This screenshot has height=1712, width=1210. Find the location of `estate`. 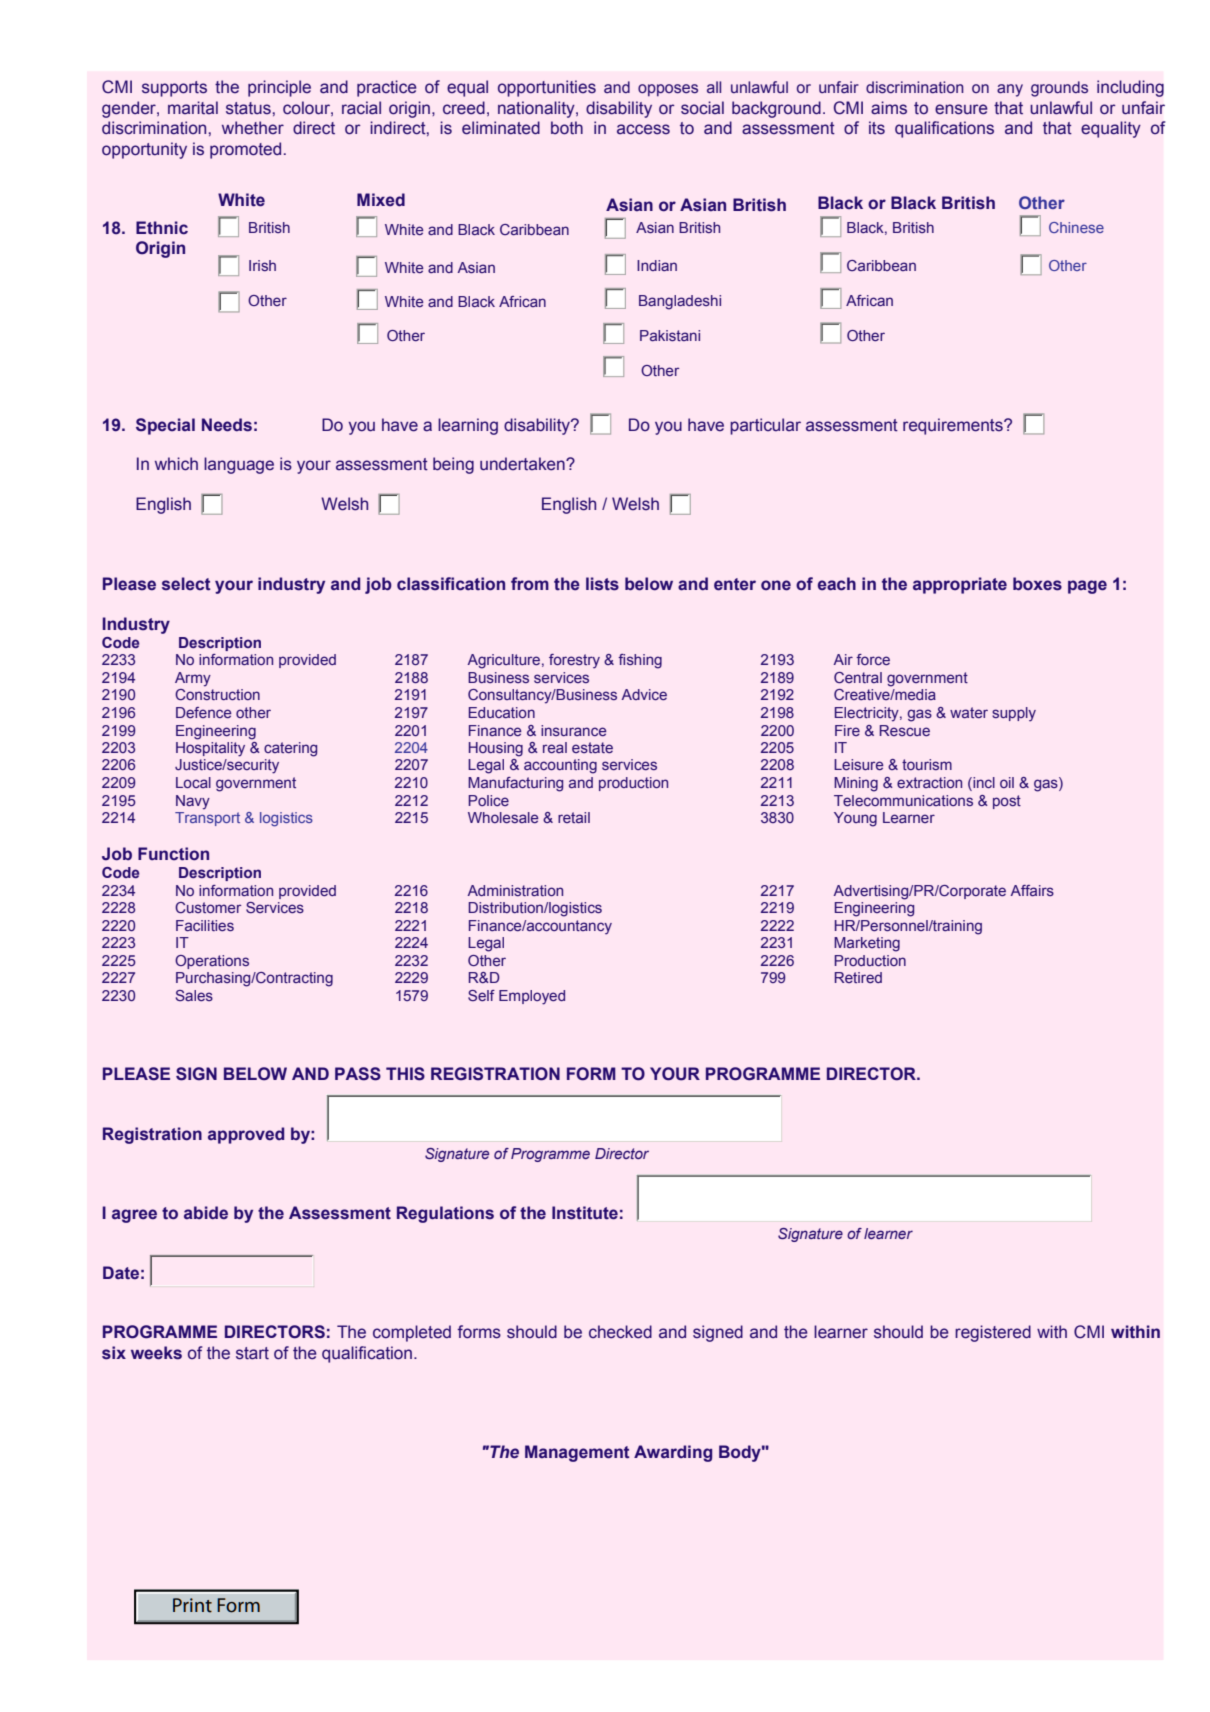

estate is located at coordinates (592, 747).
